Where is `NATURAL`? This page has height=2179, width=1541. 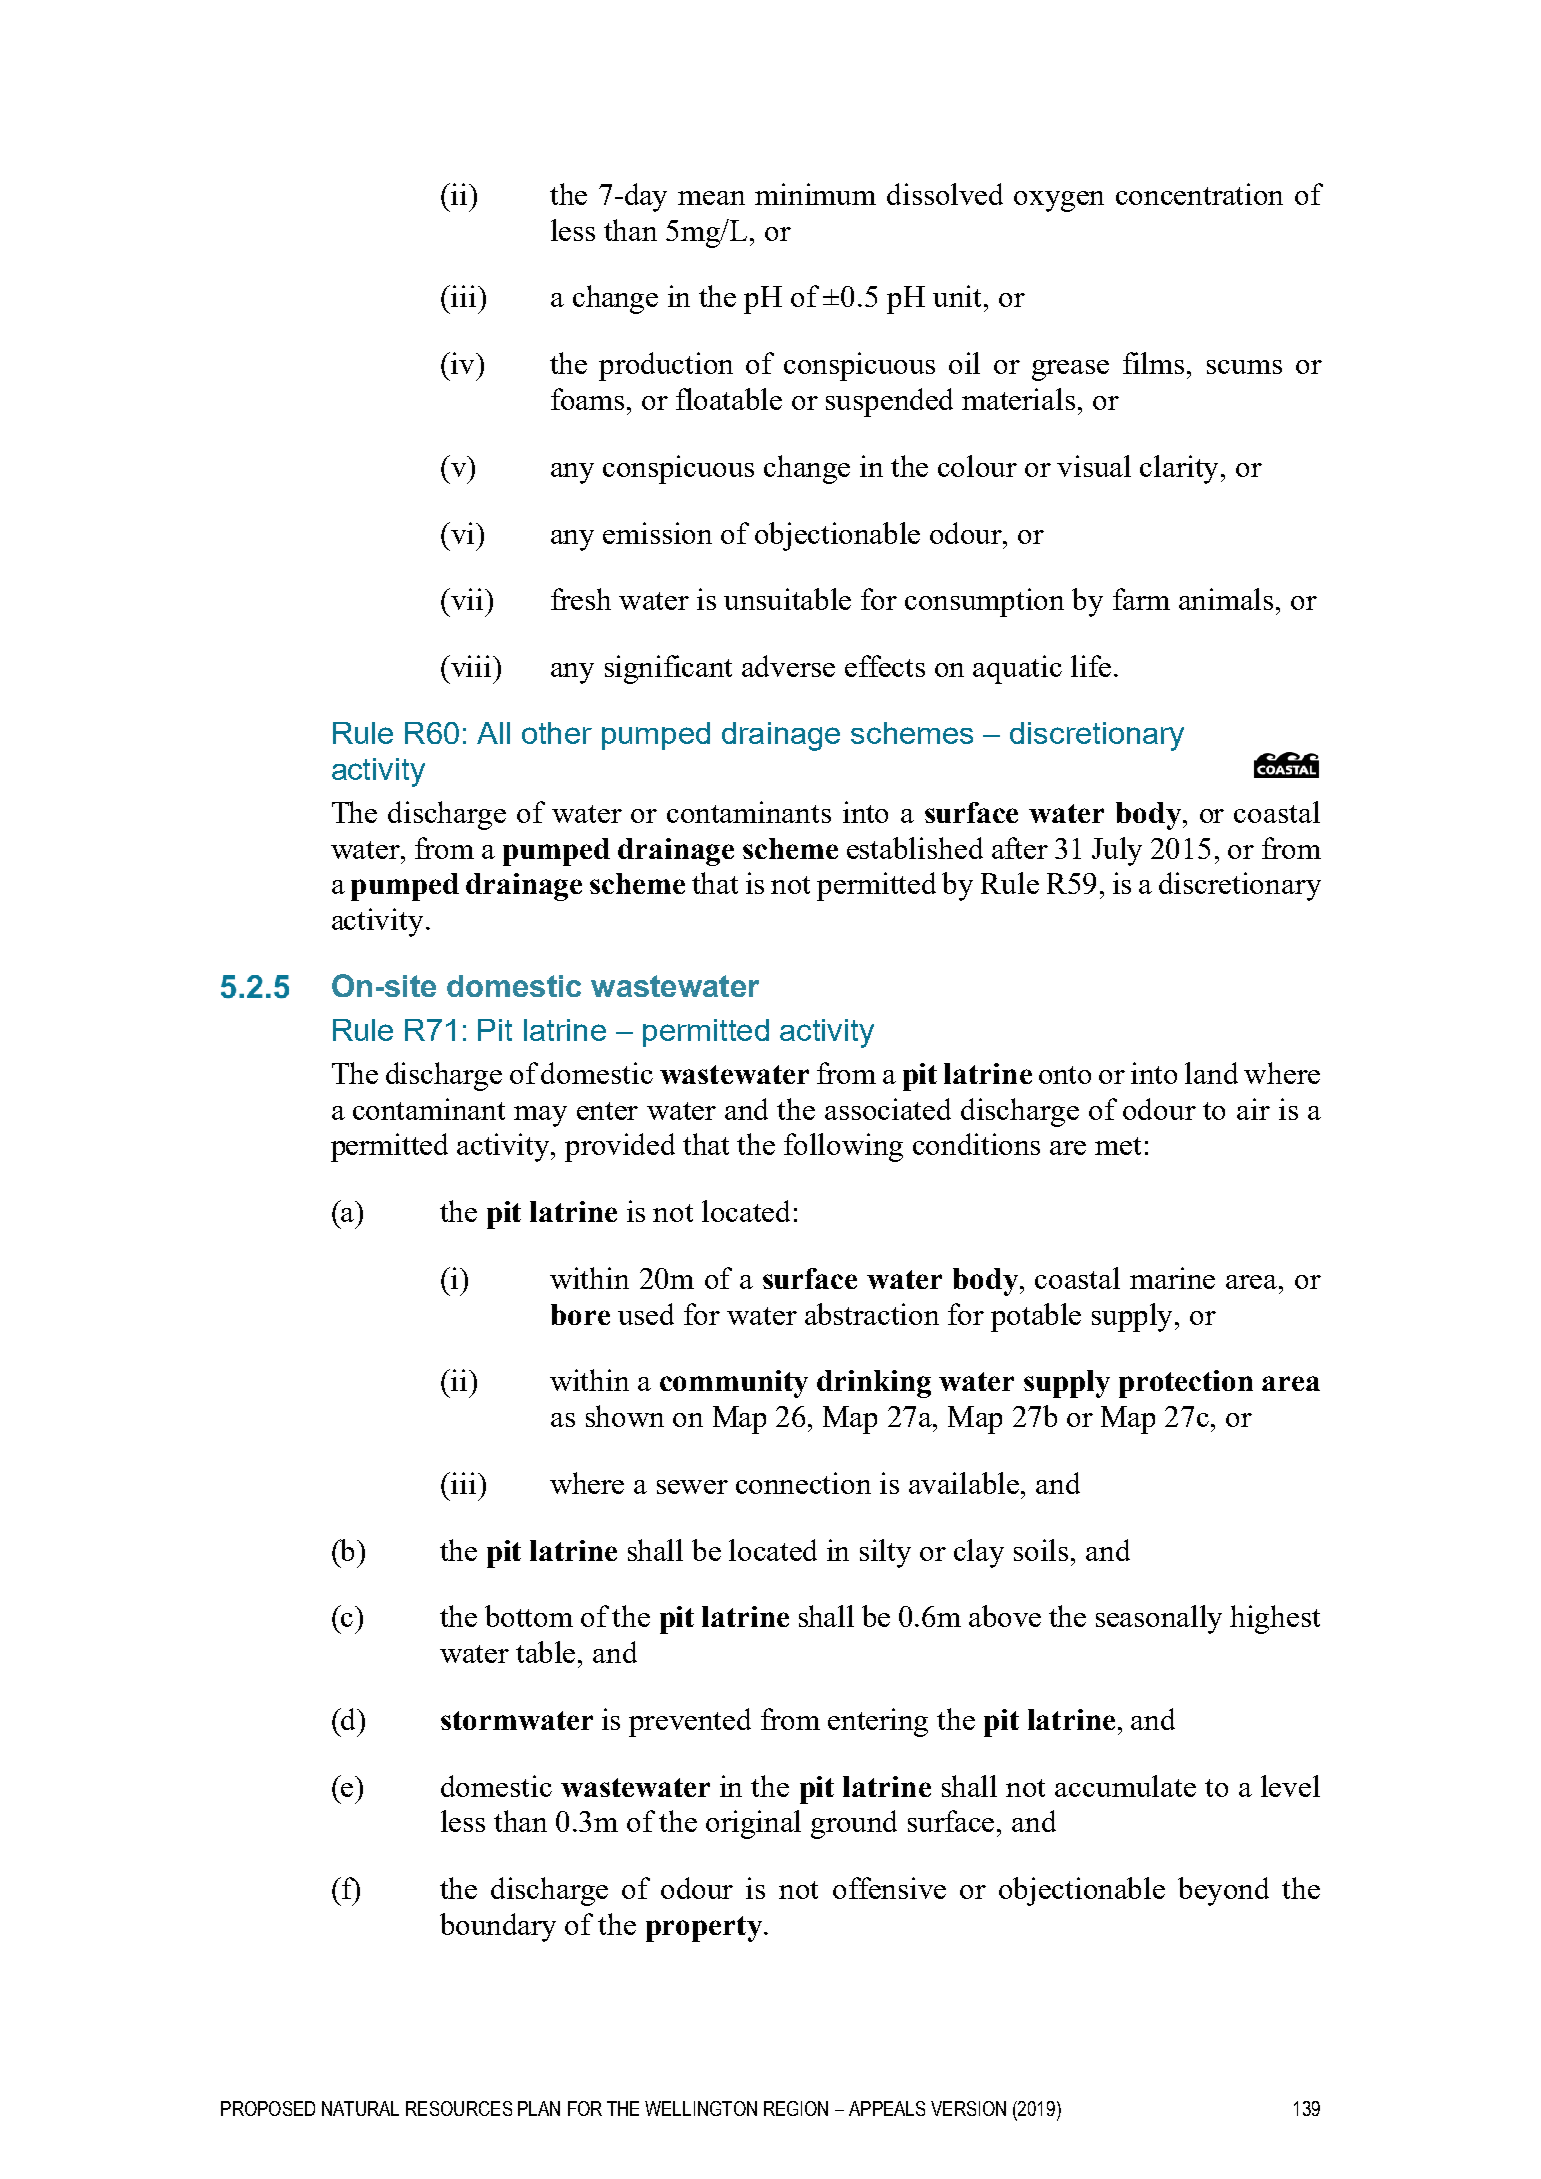
NATURAL is located at coordinates (360, 2108).
